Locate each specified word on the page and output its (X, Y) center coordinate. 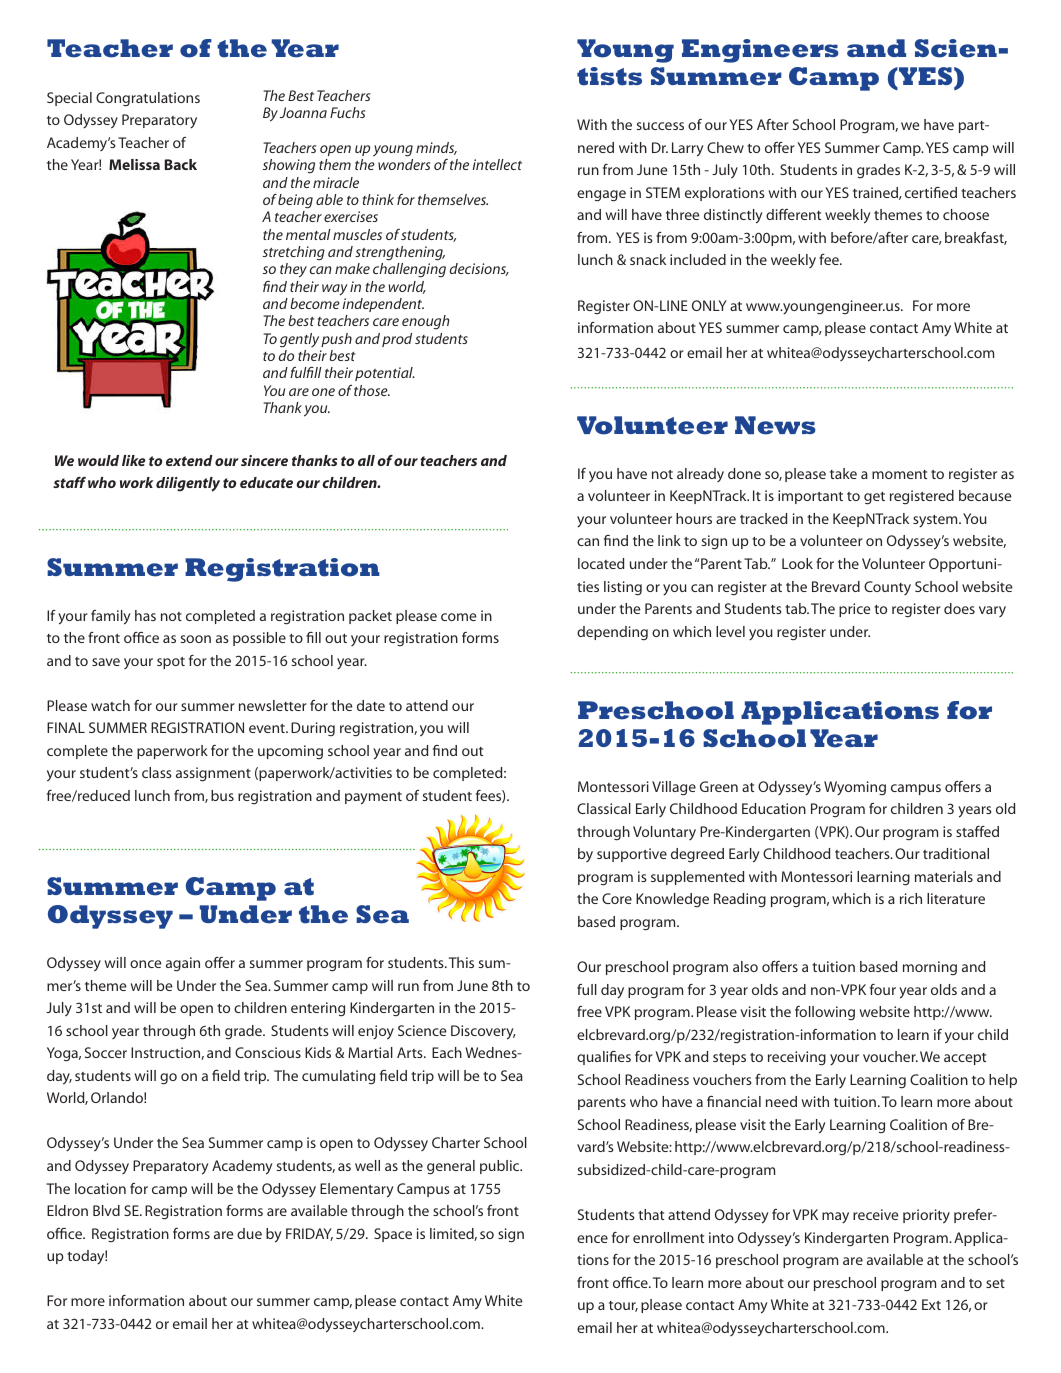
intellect (497, 164)
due (249, 1233)
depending (612, 633)
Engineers (760, 51)
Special (69, 99)
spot (171, 663)
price (854, 610)
